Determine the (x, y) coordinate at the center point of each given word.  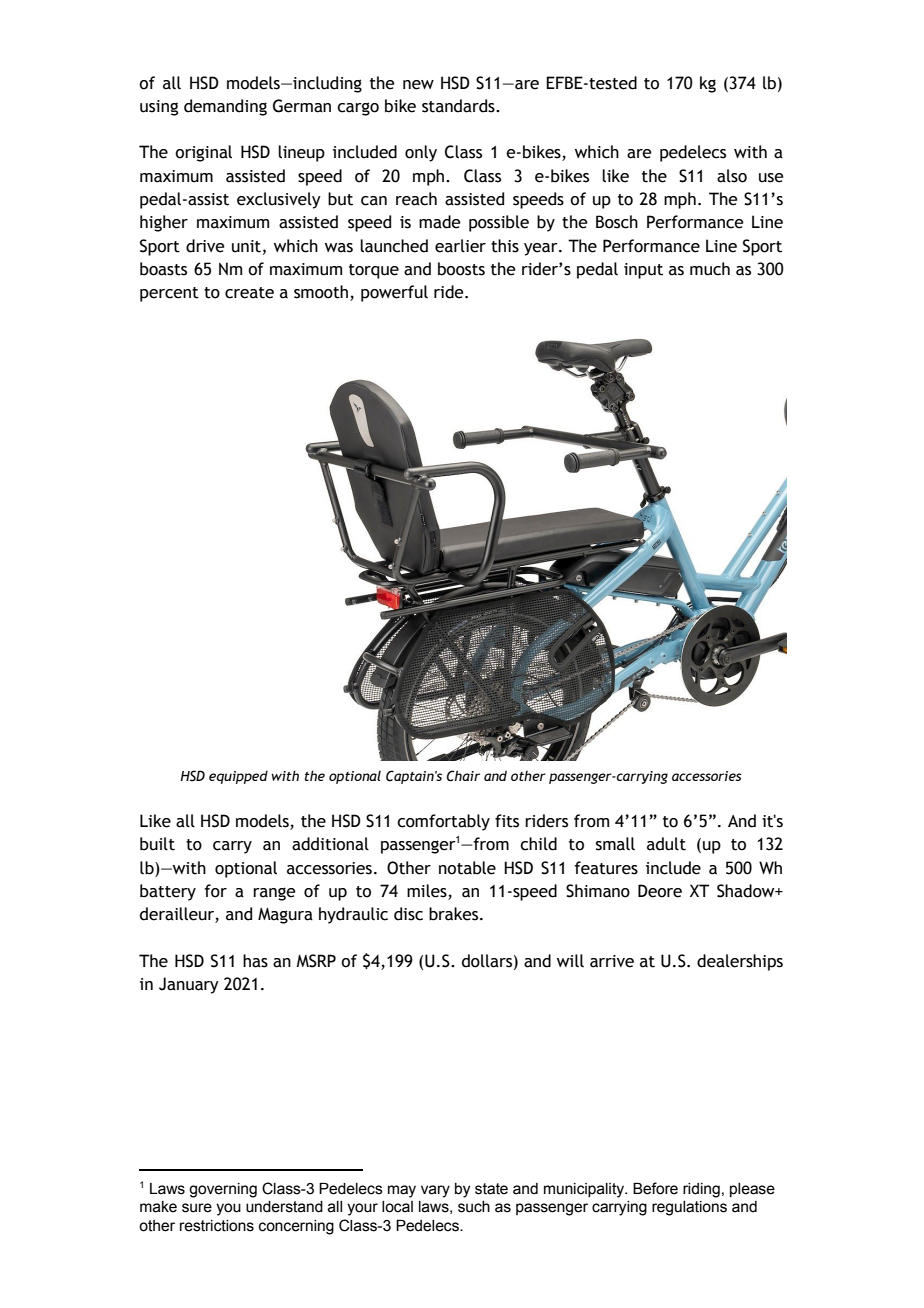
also (732, 176)
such (474, 1207)
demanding (225, 107)
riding (701, 1190)
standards (459, 106)
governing (223, 1190)
